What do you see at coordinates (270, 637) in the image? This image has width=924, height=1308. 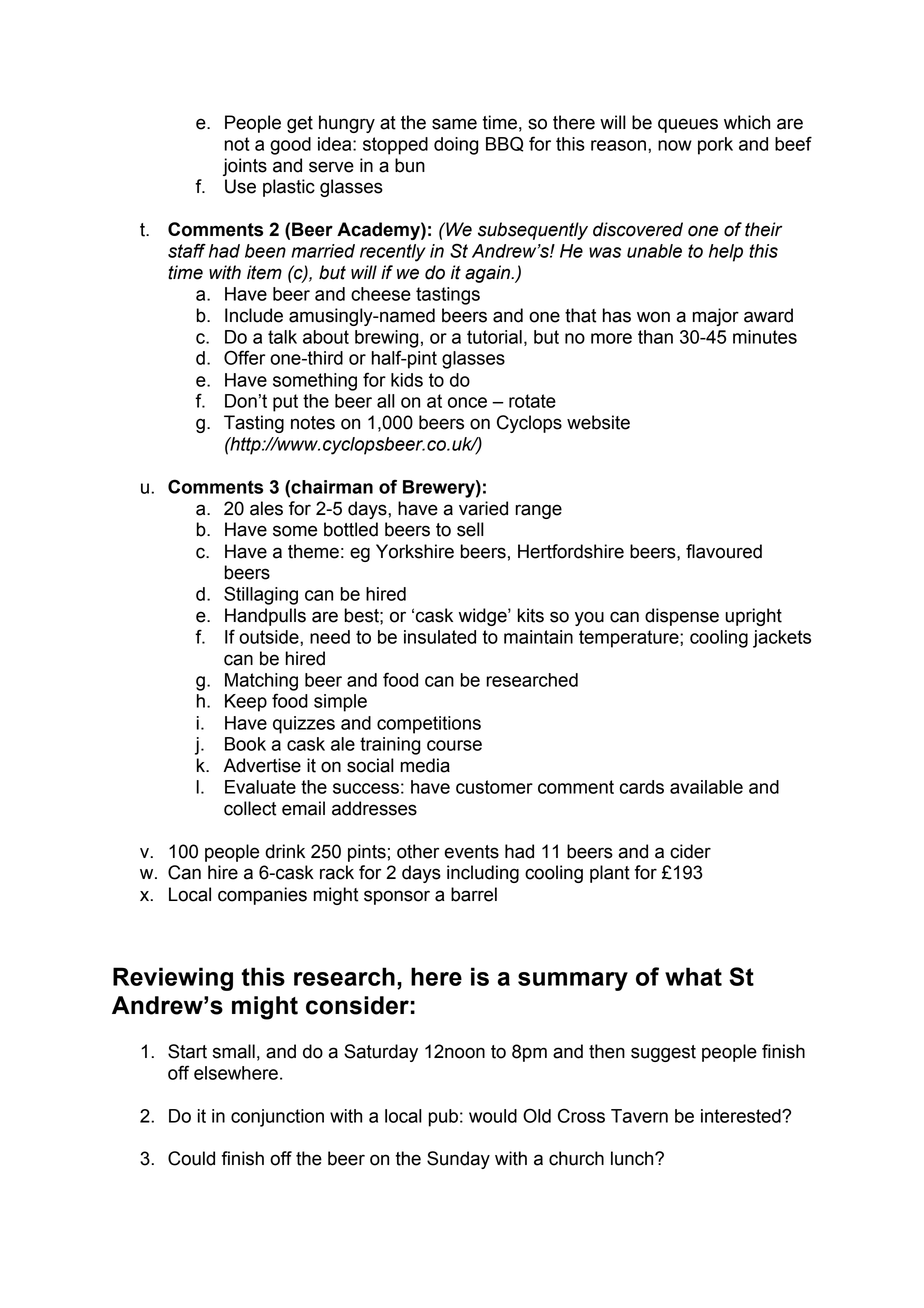 I see `outside` at bounding box center [270, 637].
